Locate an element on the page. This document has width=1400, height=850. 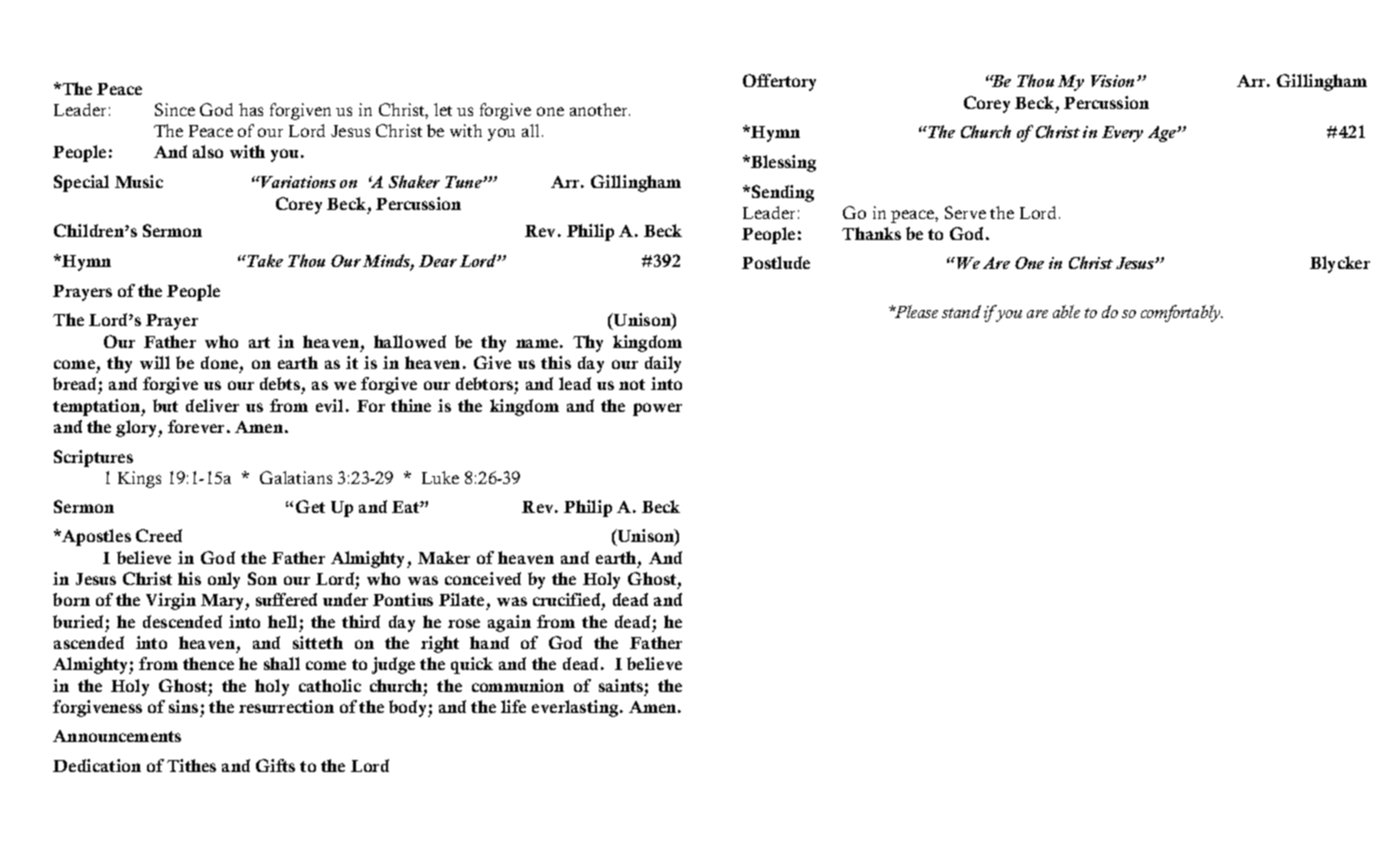
conceived is located at coordinates (483, 578).
